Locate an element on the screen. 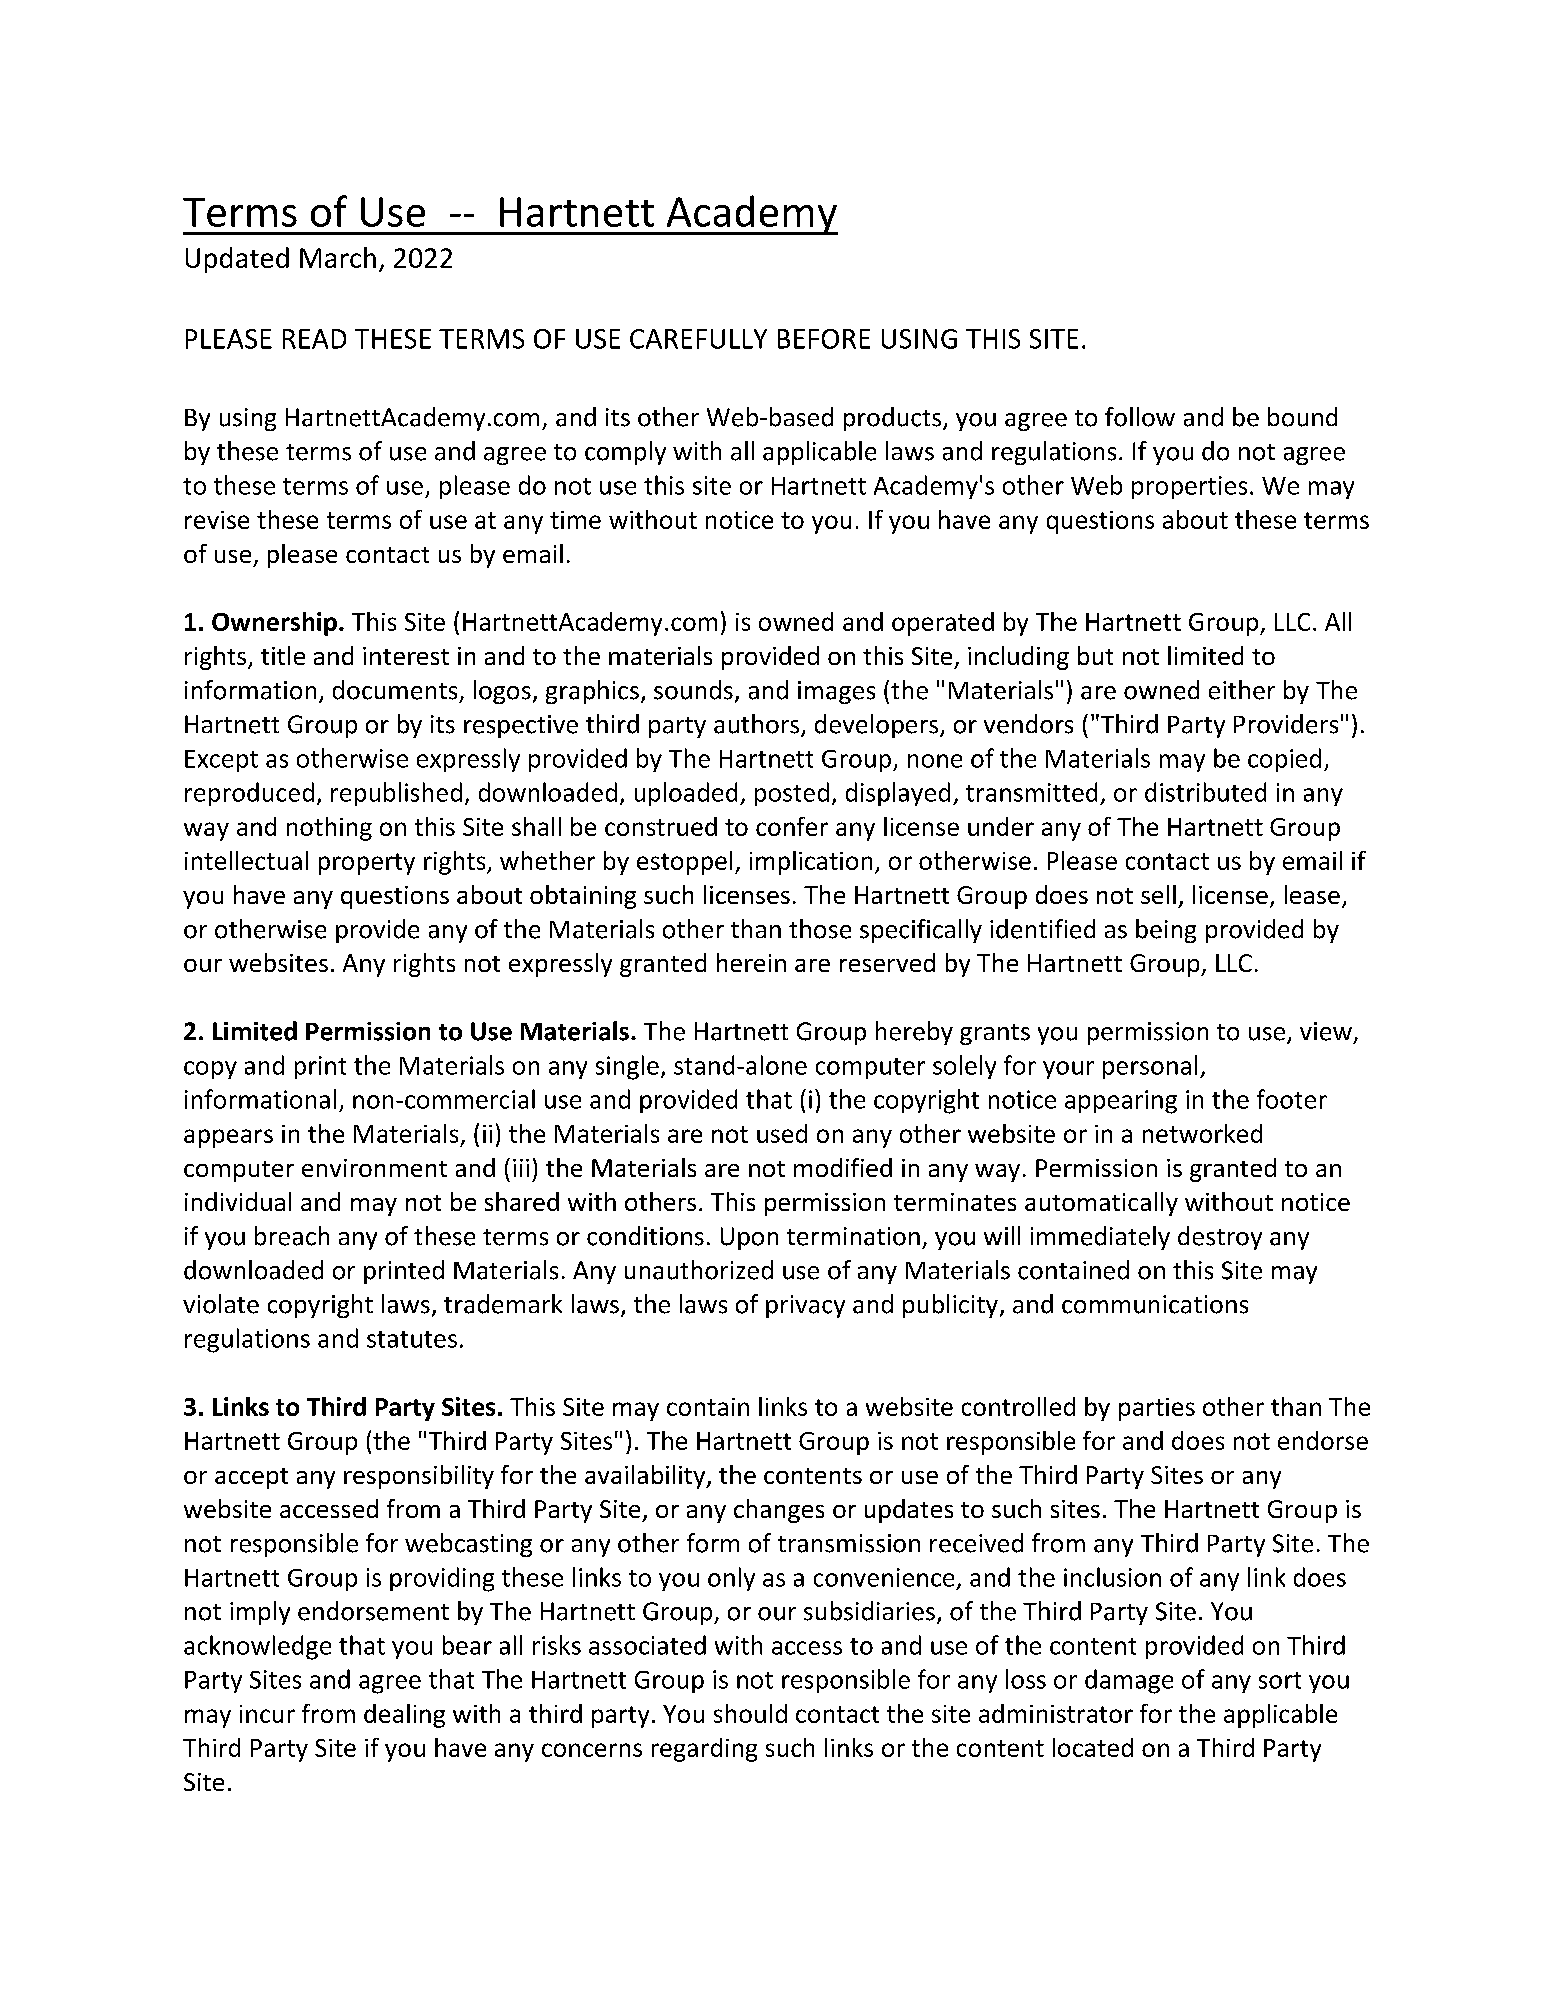 This screenshot has width=1555, height=2012. READ is located at coordinates (314, 339).
